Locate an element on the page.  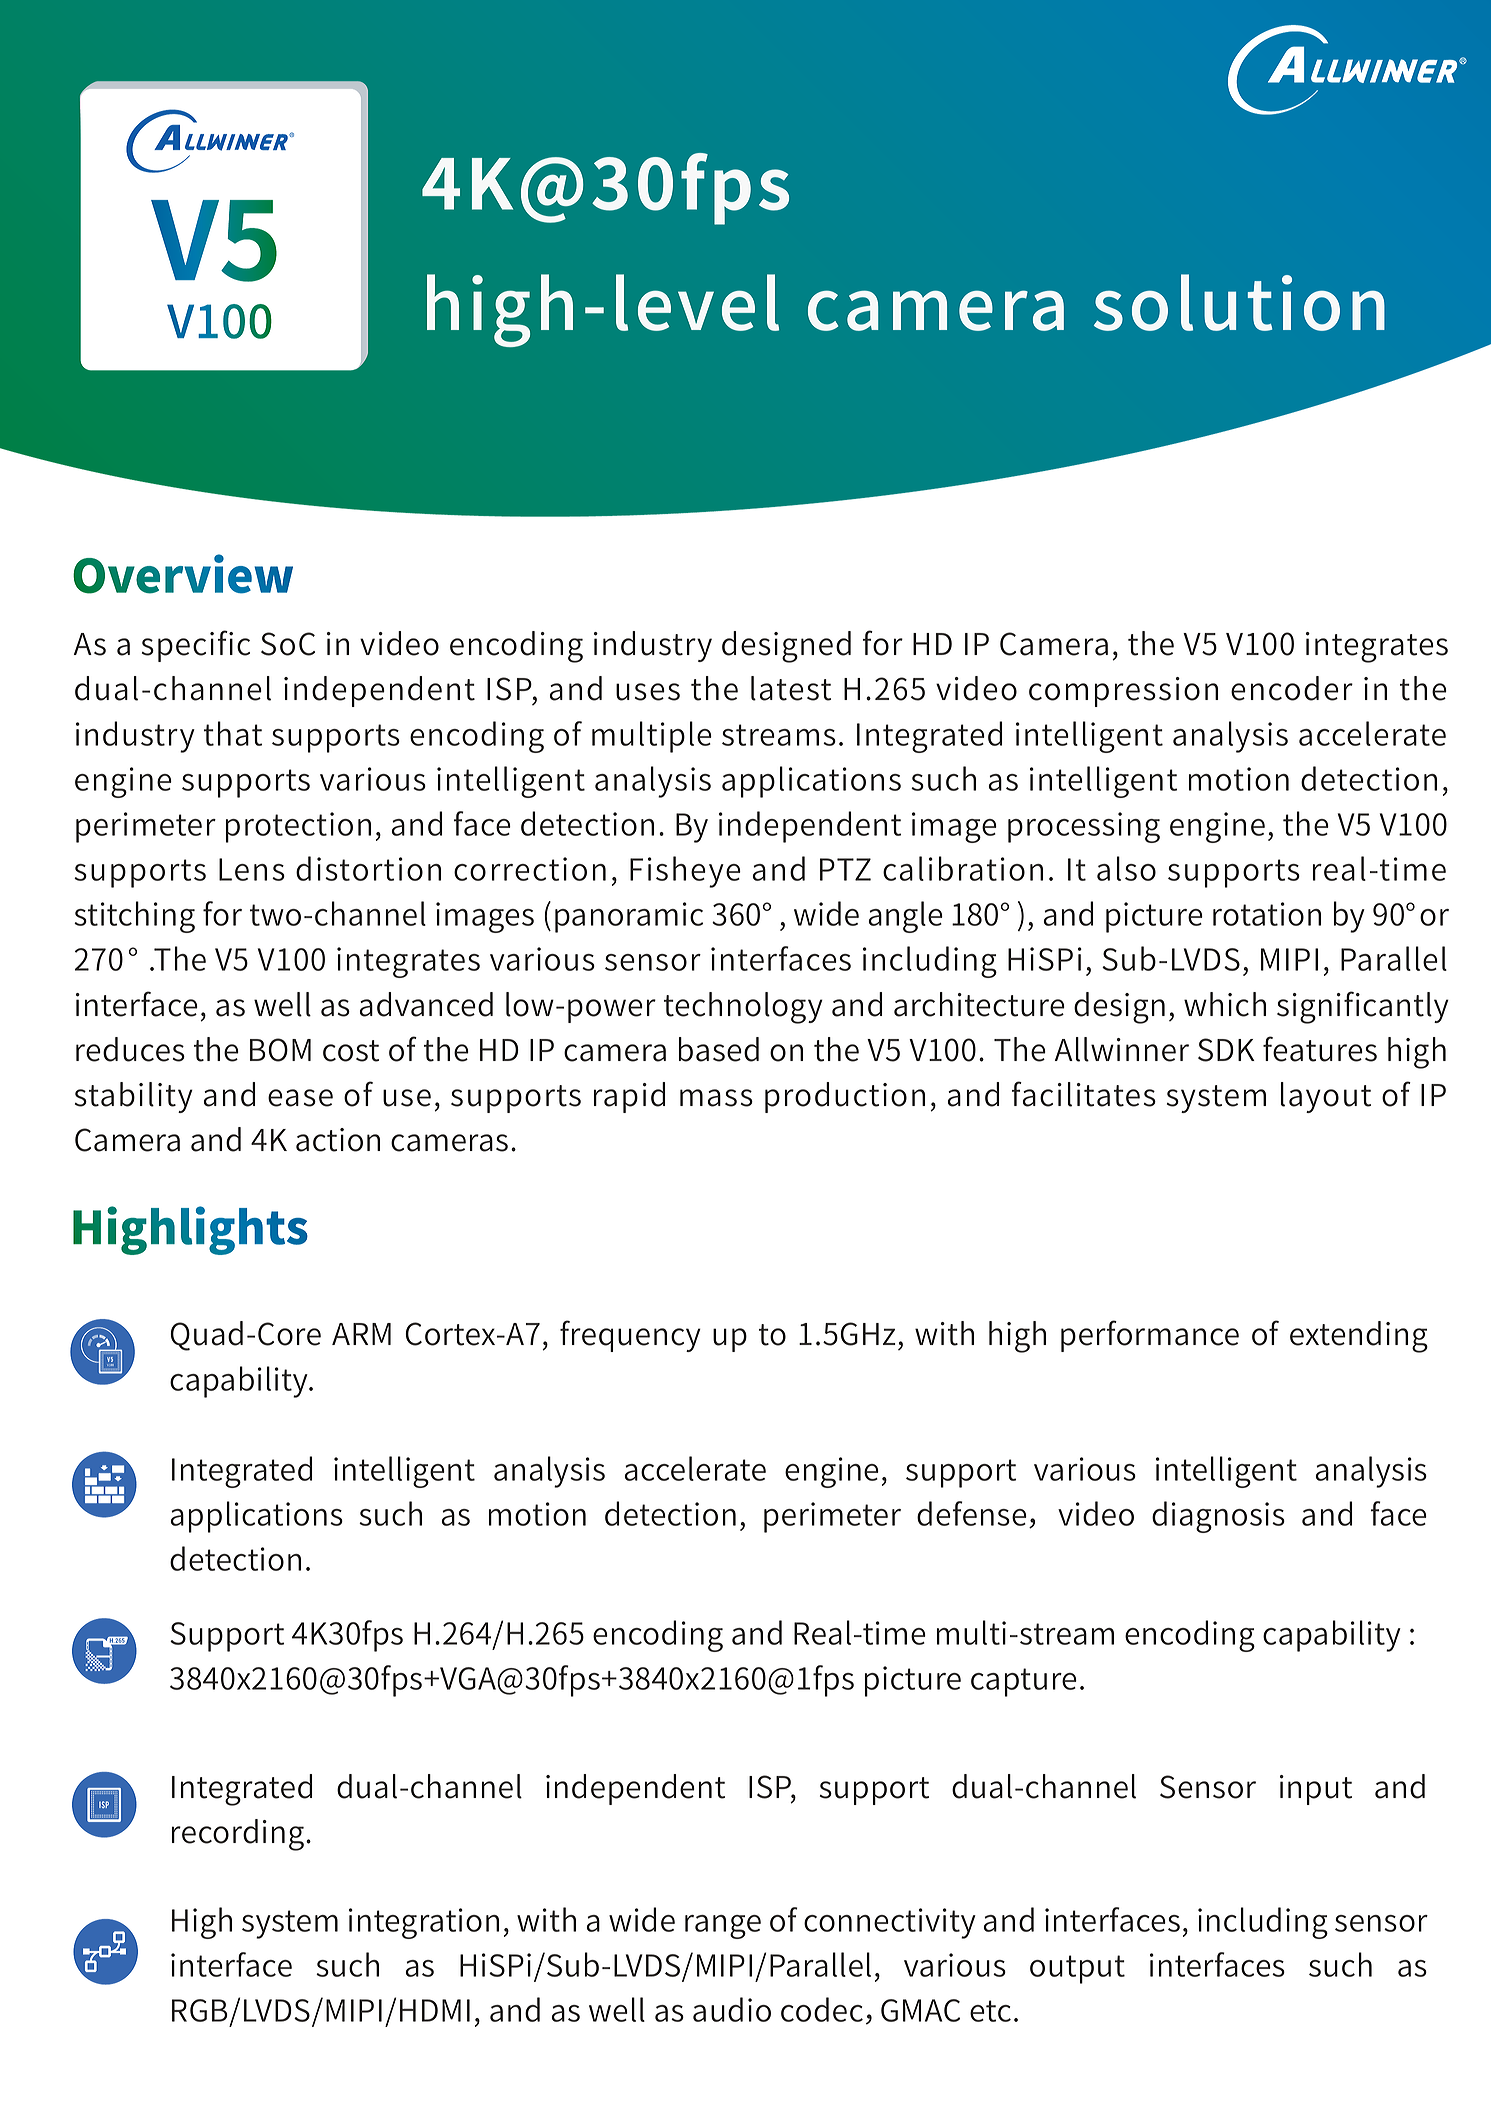
integration is located at coordinates (424, 1923).
